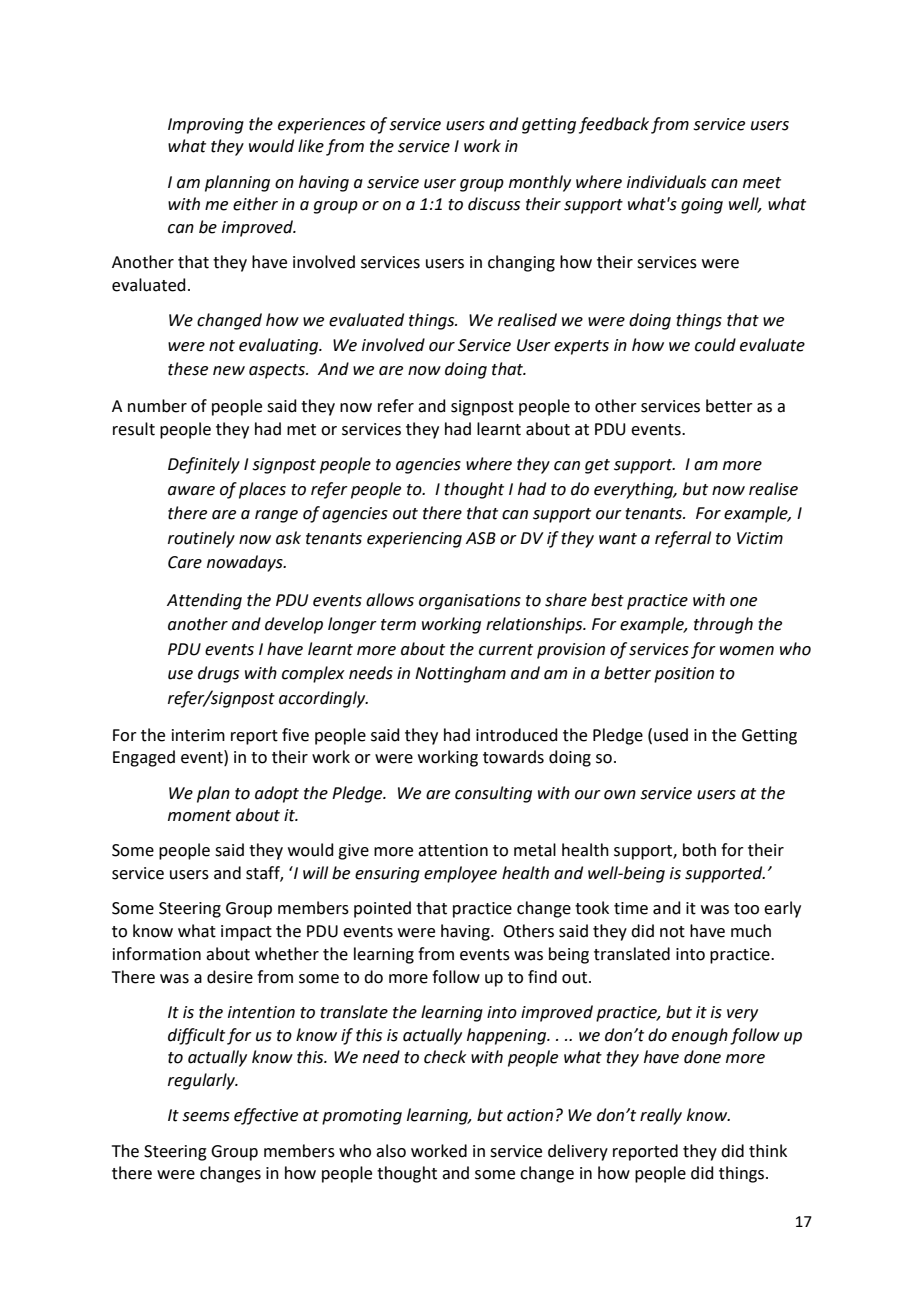 This screenshot has width=924, height=1308. I want to click on drugs, so click(218, 674).
